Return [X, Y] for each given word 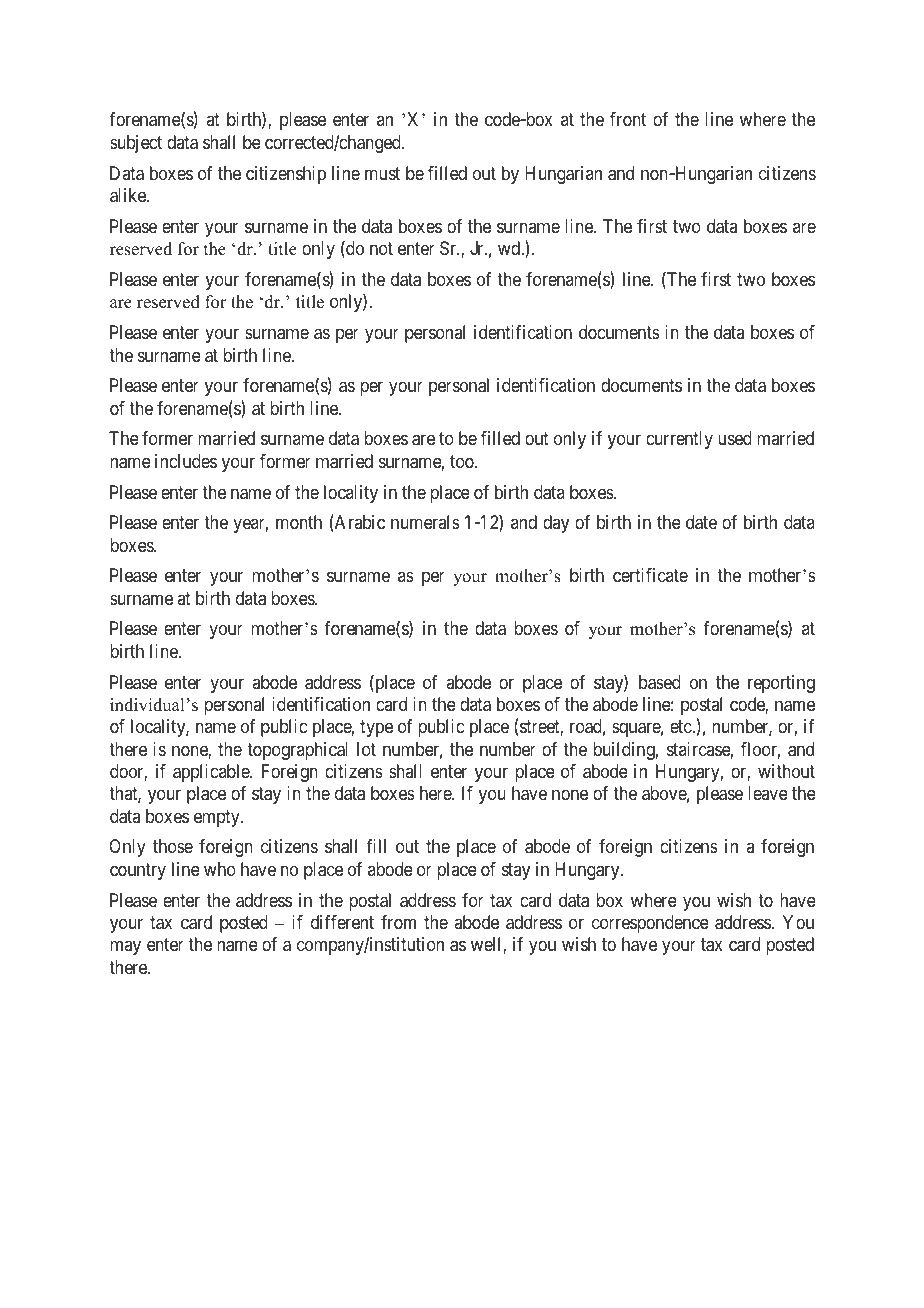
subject [136, 144]
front [628, 119]
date [701, 522]
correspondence [650, 924]
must [382, 173]
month [299, 522]
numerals [425, 522]
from [398, 922]
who [220, 869]
